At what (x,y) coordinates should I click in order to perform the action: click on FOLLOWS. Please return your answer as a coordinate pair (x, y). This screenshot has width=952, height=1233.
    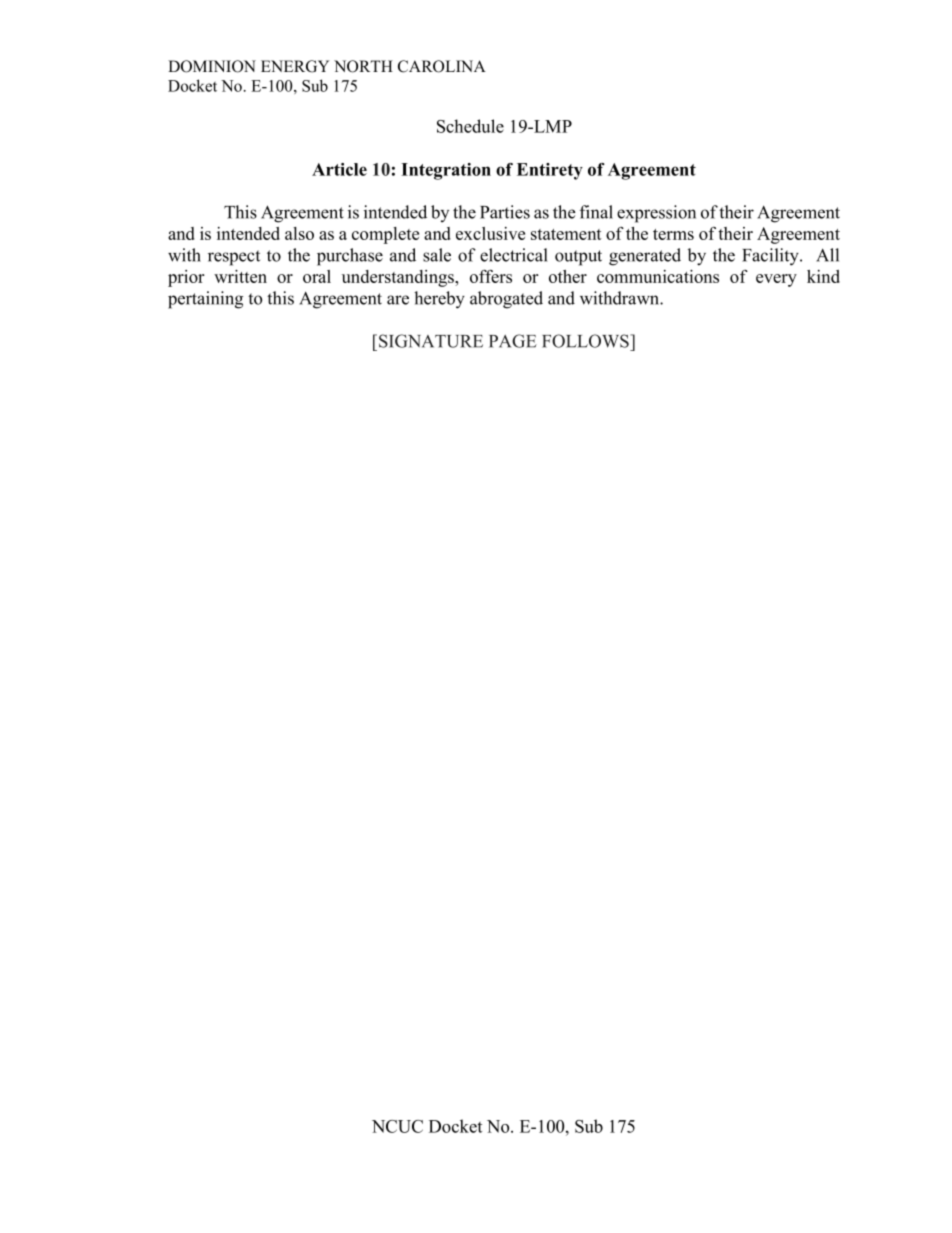
    Looking at the image, I should click on (586, 341).
